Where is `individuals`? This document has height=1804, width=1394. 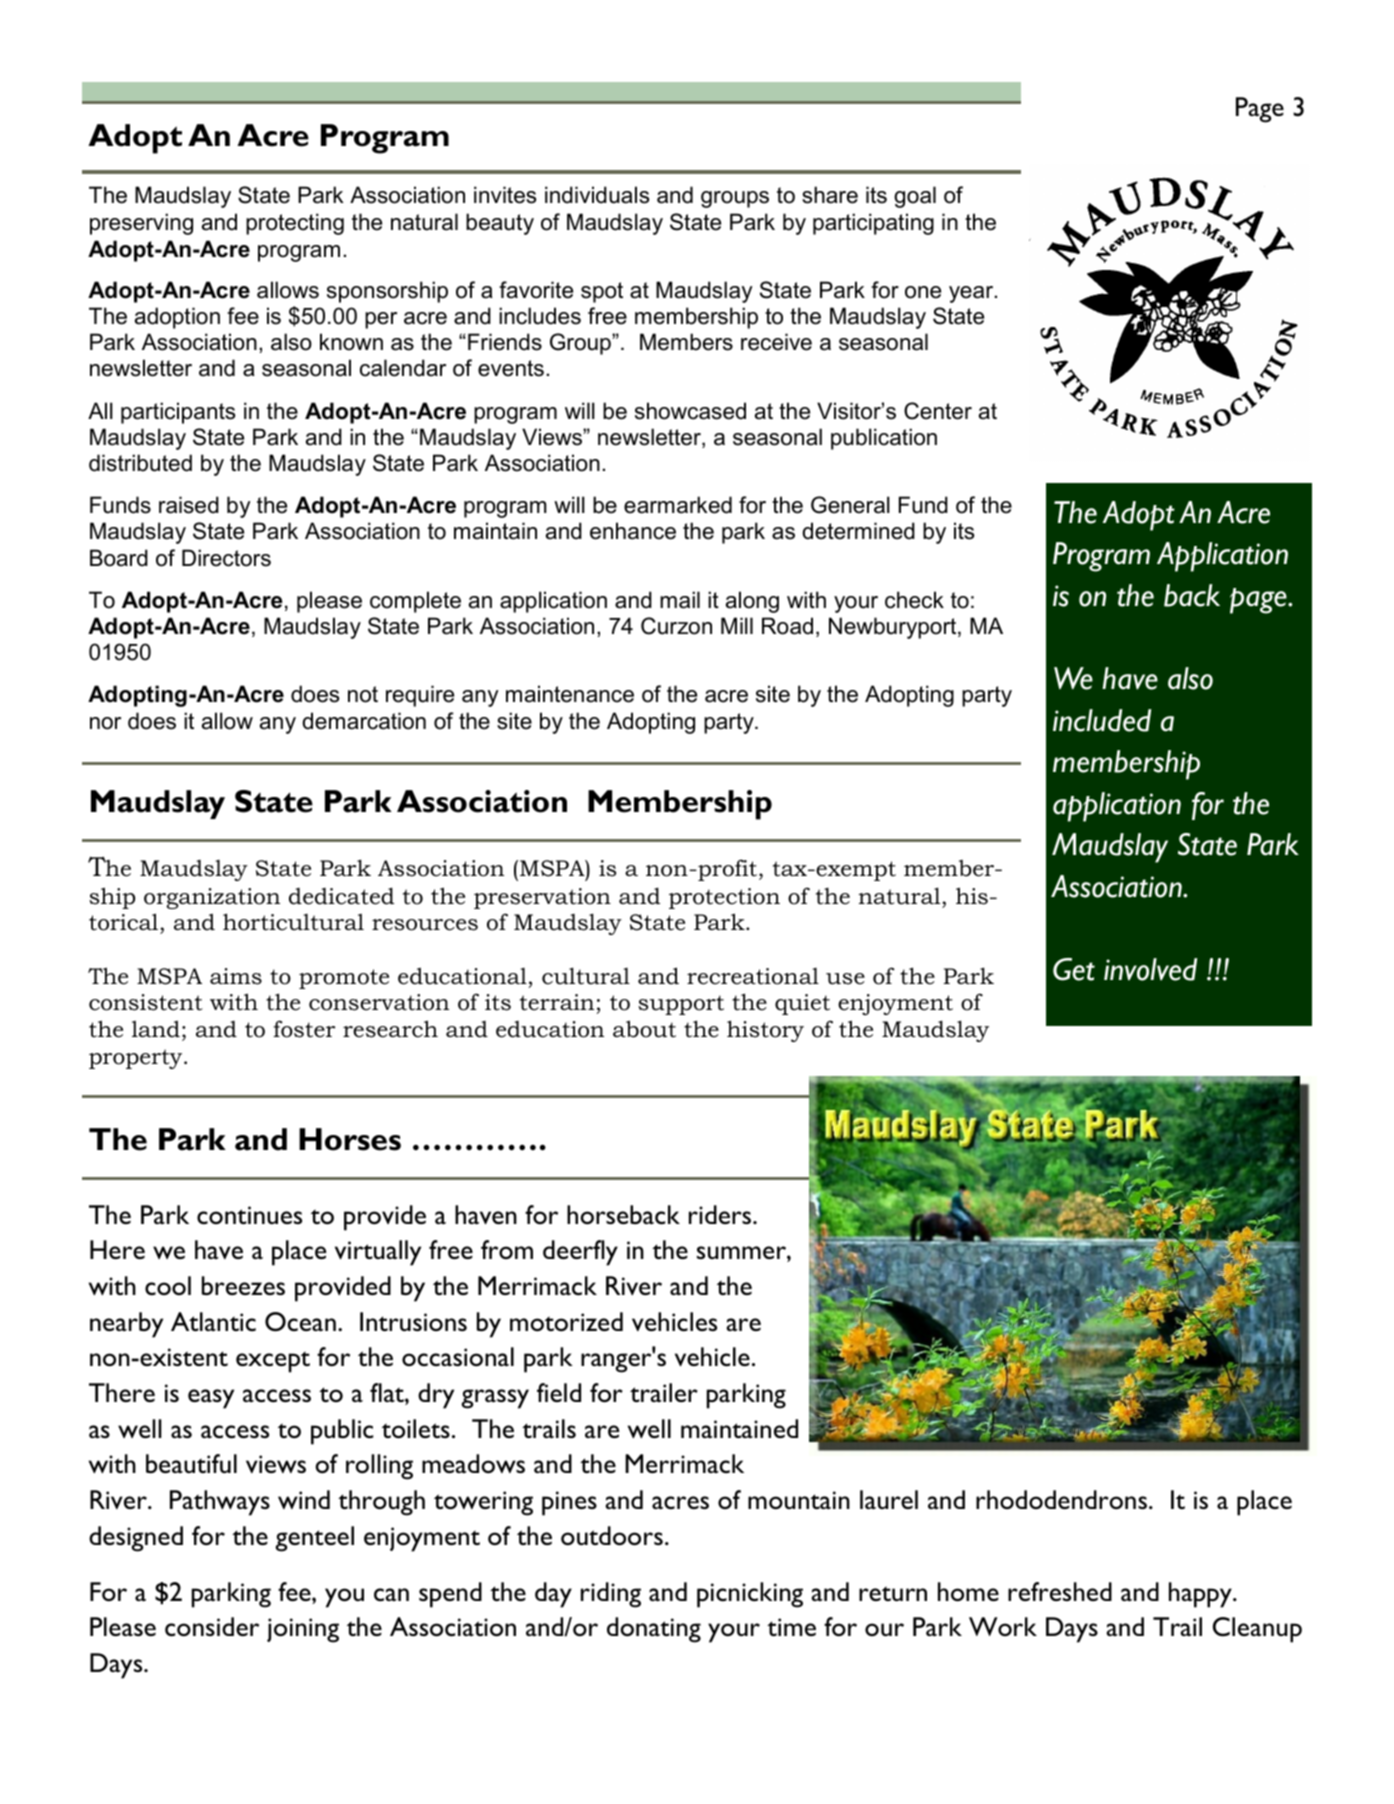
individuals is located at coordinates (597, 195).
